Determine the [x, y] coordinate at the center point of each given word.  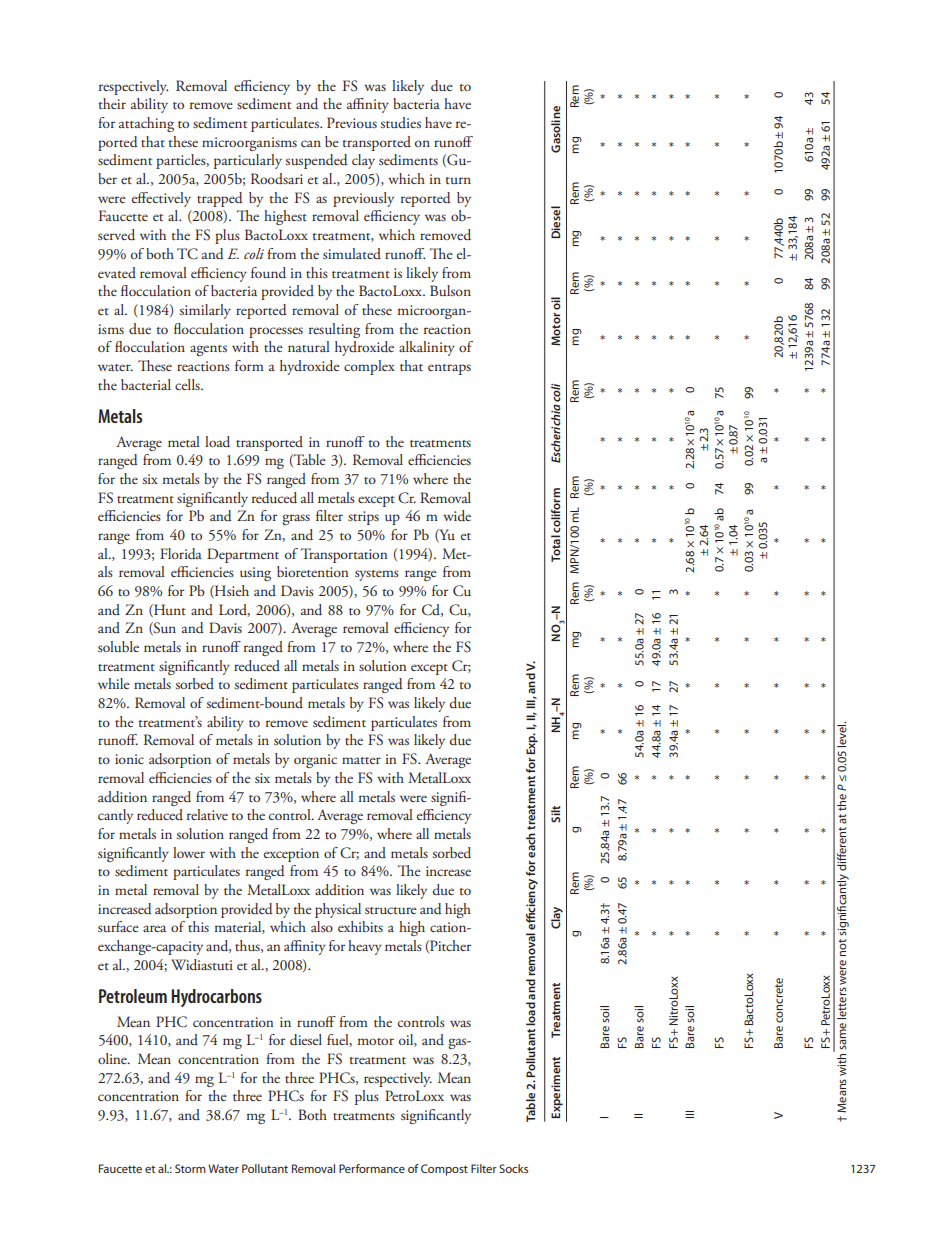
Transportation [344, 555]
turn [458, 180]
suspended [317, 161]
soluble [118, 646]
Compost [444, 1170]
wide [457, 516]
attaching [146, 124]
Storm [190, 1168]
